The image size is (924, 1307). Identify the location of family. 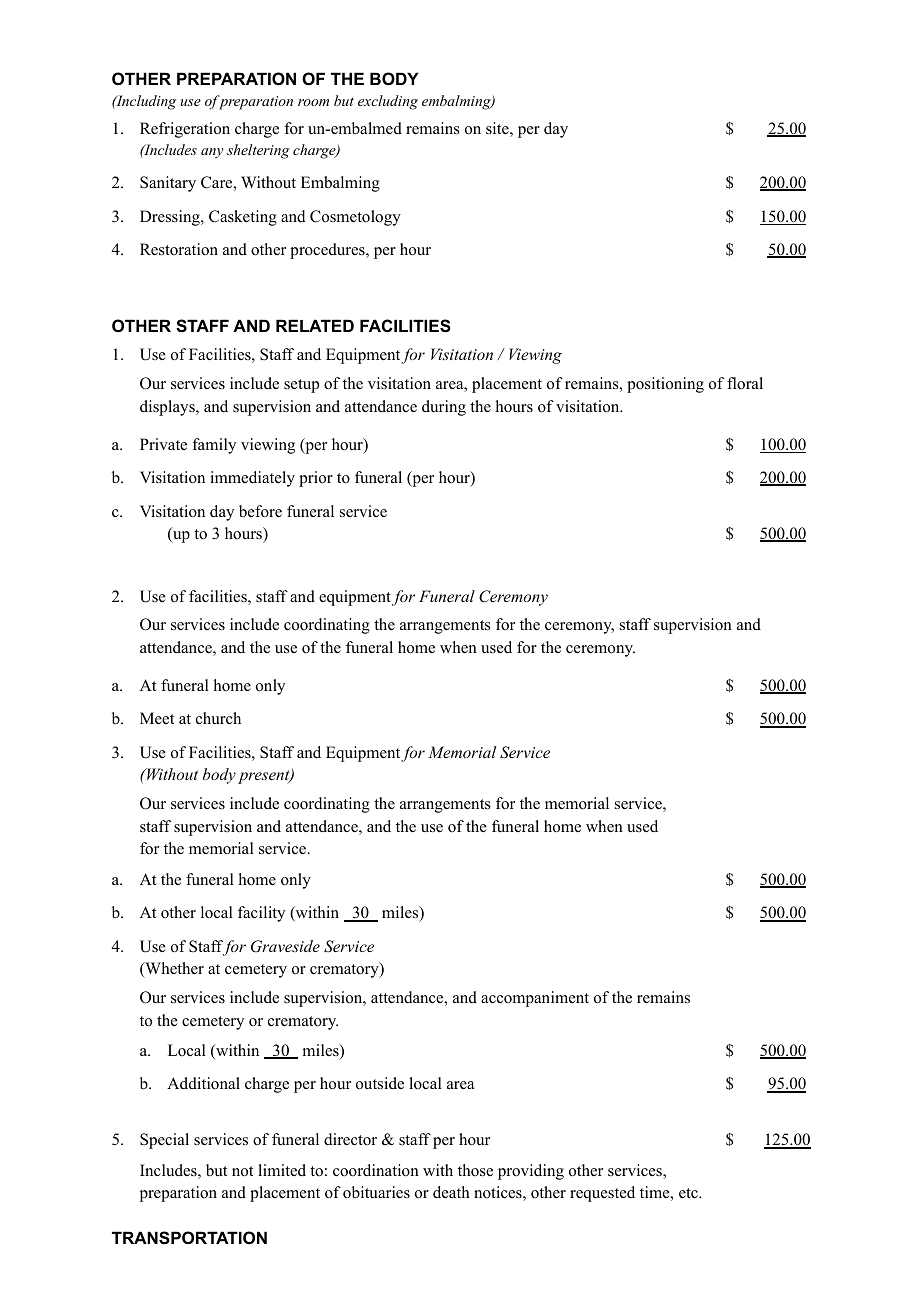
(214, 446).
